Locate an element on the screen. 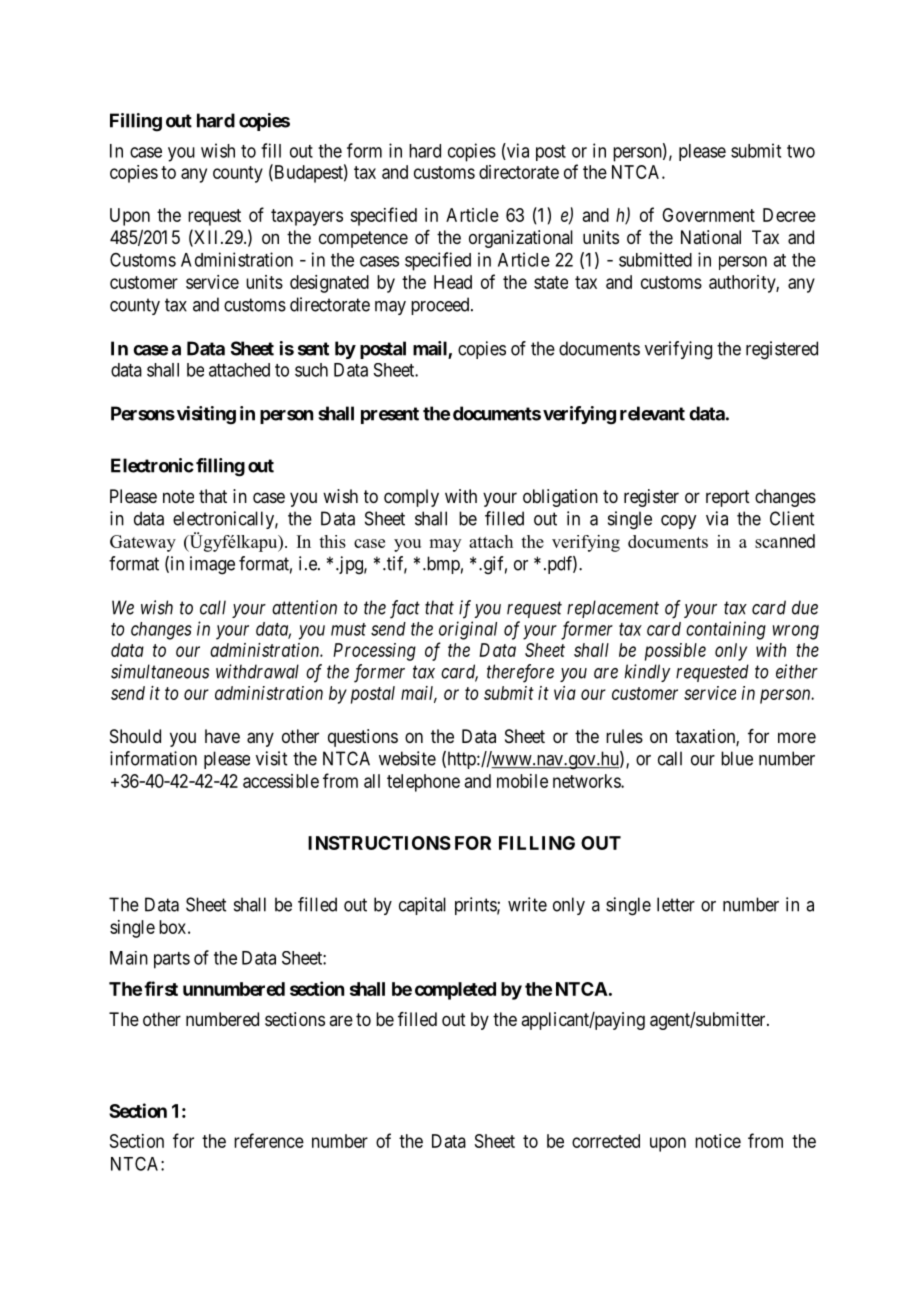  copy is located at coordinates (678, 522).
